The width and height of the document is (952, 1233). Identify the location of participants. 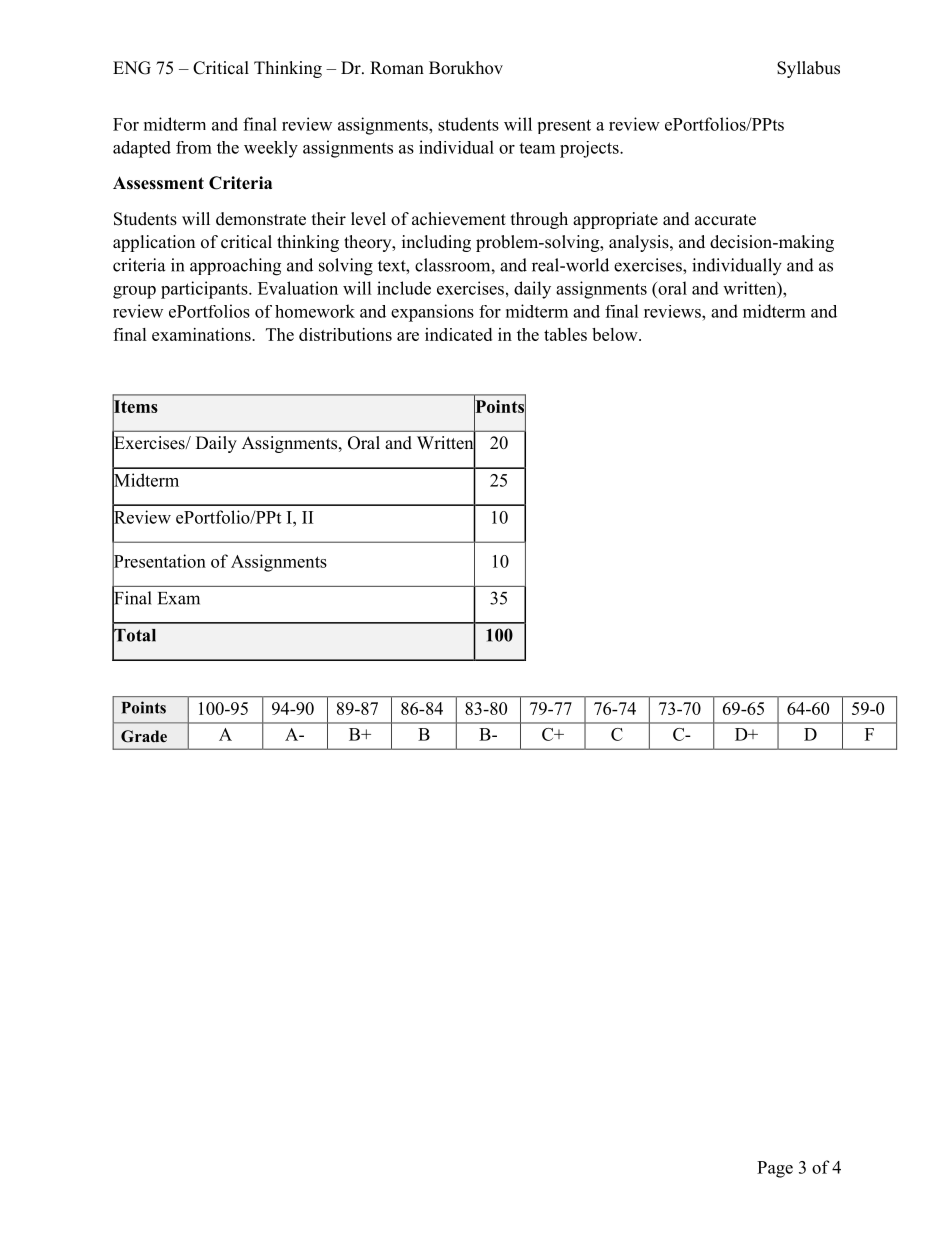
(205, 290).
